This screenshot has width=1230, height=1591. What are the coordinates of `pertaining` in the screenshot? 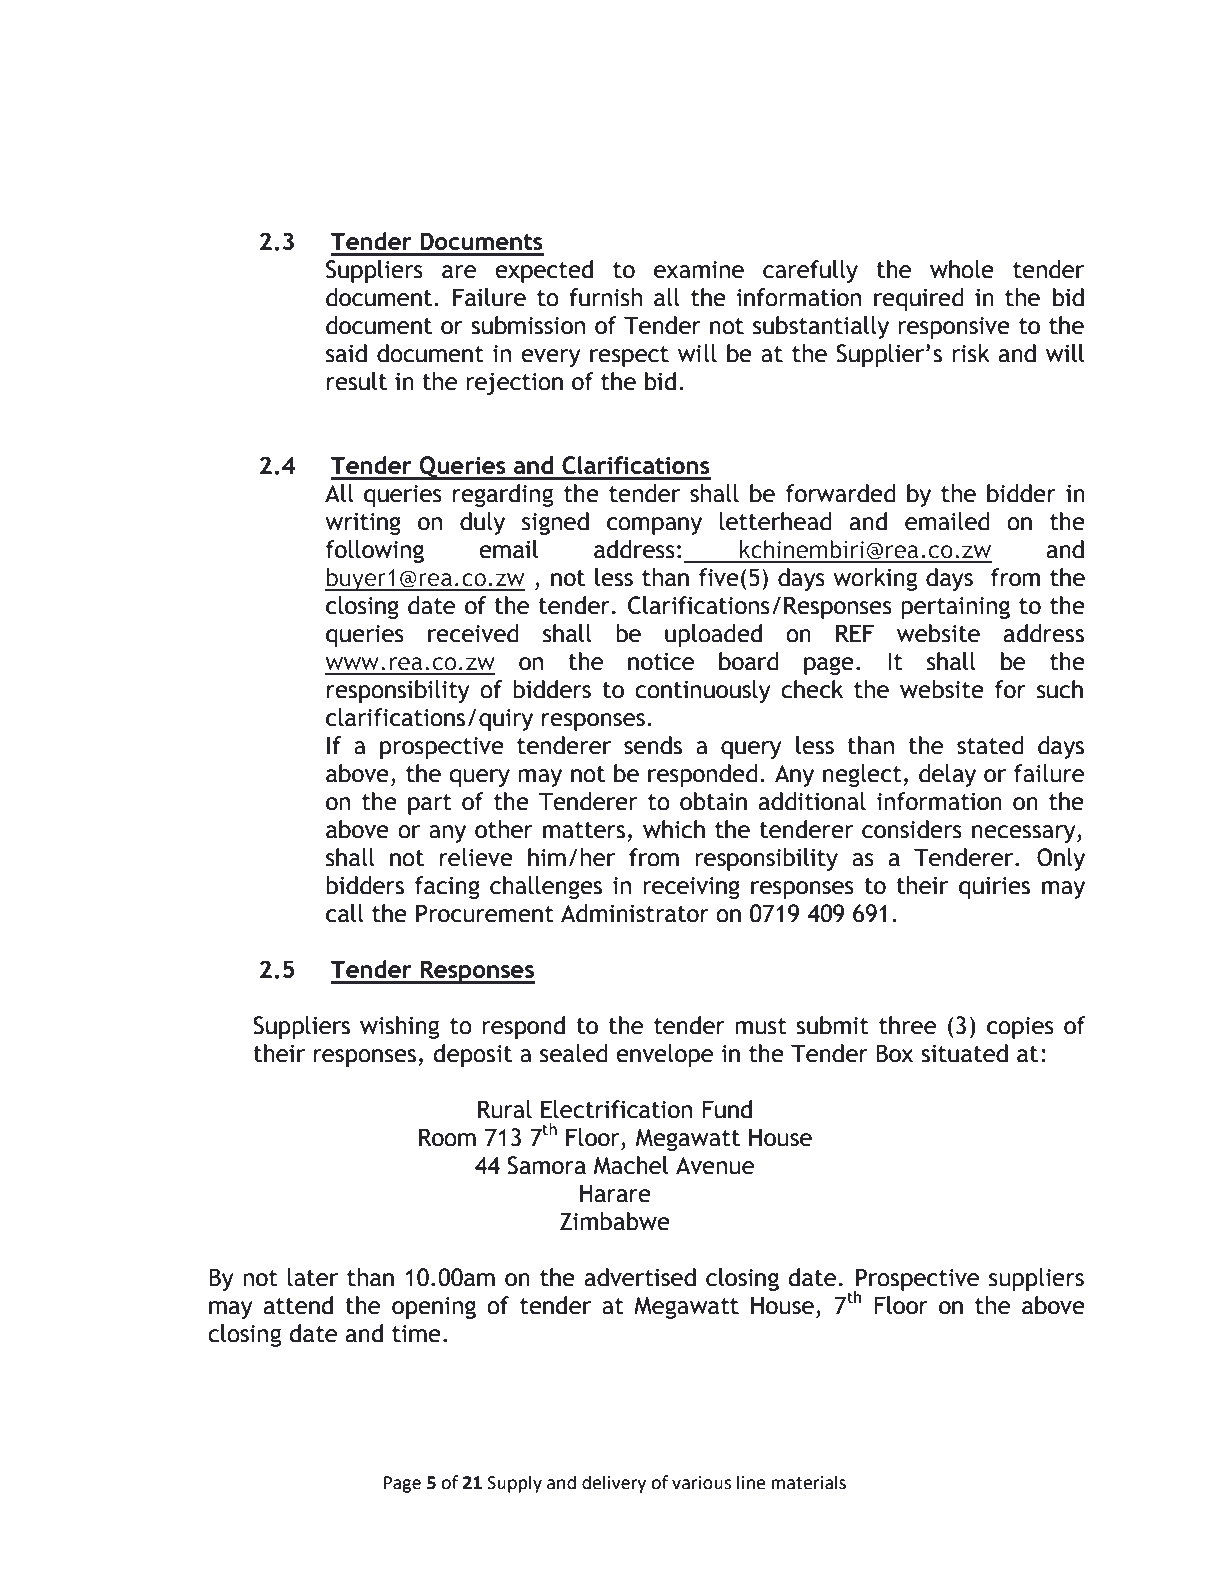 It's located at (955, 608).
